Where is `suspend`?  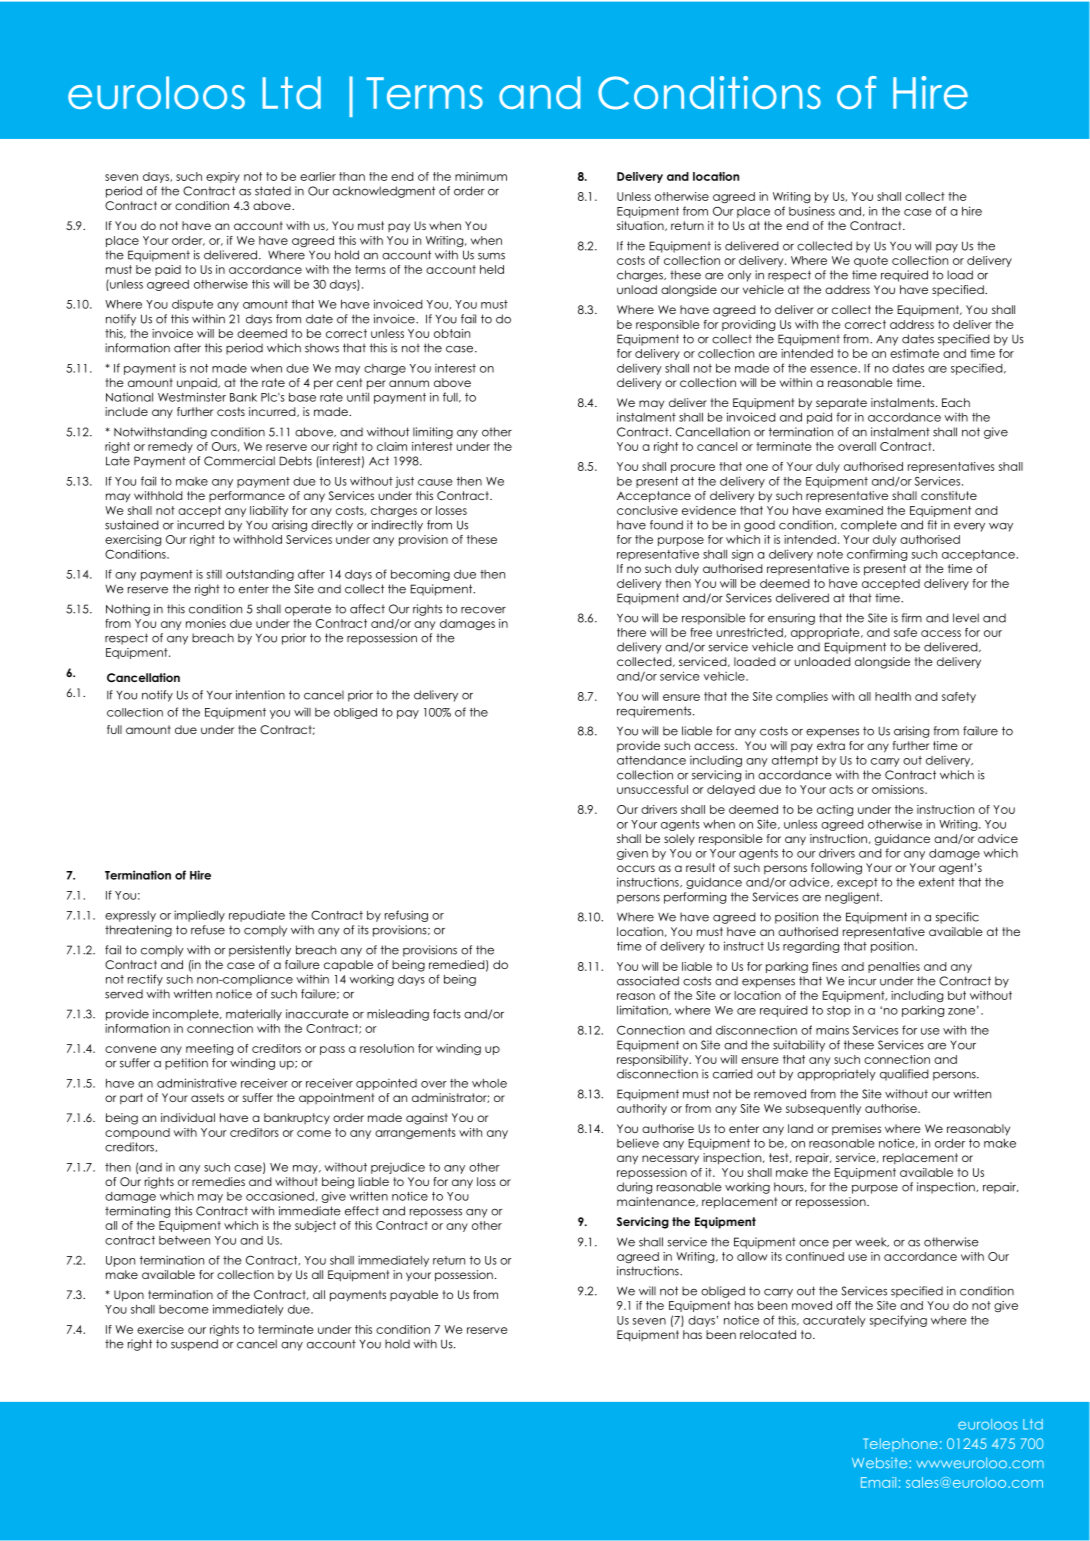
suspend is located at coordinates (194, 1345).
